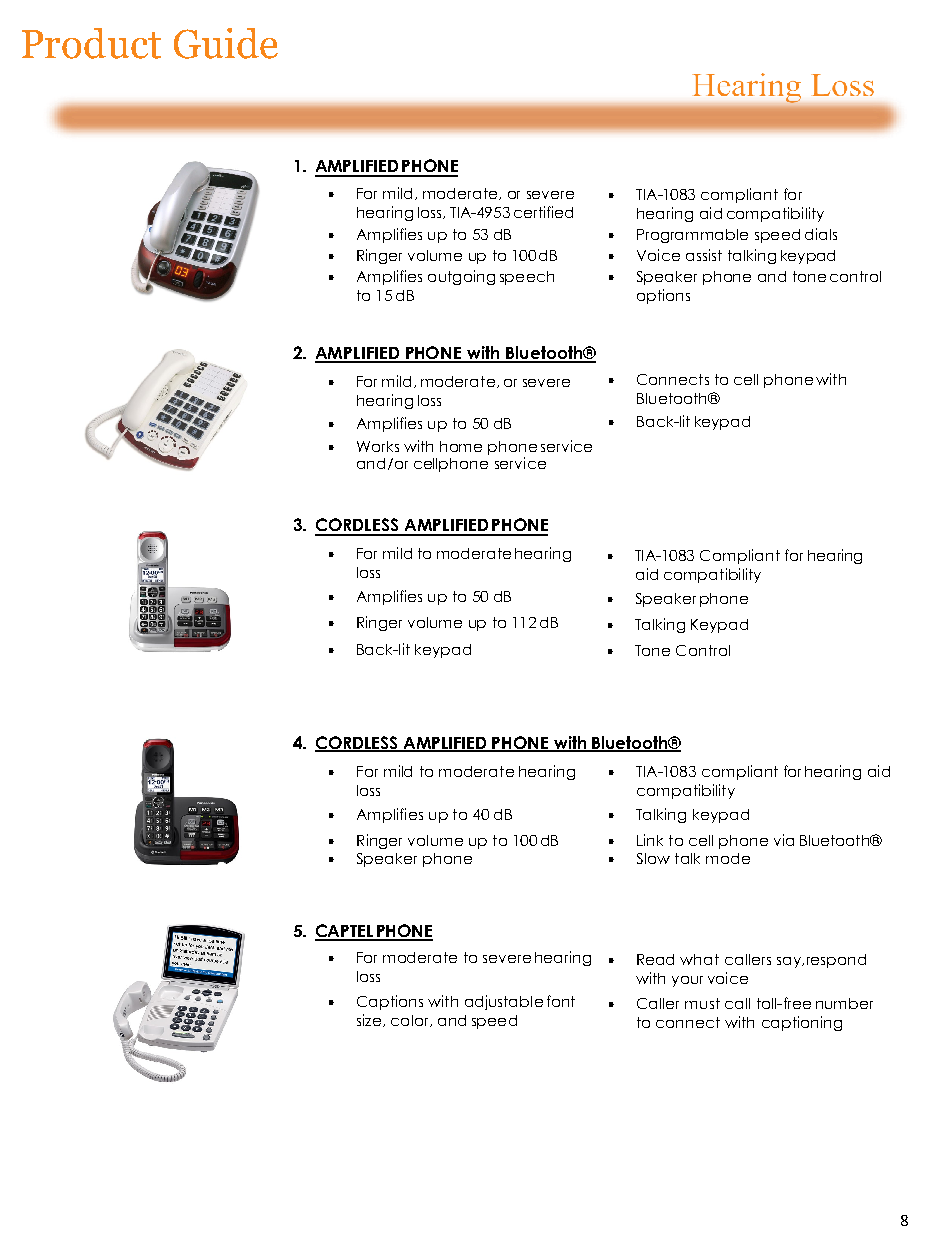 This screenshot has width=952, height=1233. What do you see at coordinates (543, 212) in the screenshot?
I see `certified` at bounding box center [543, 212].
